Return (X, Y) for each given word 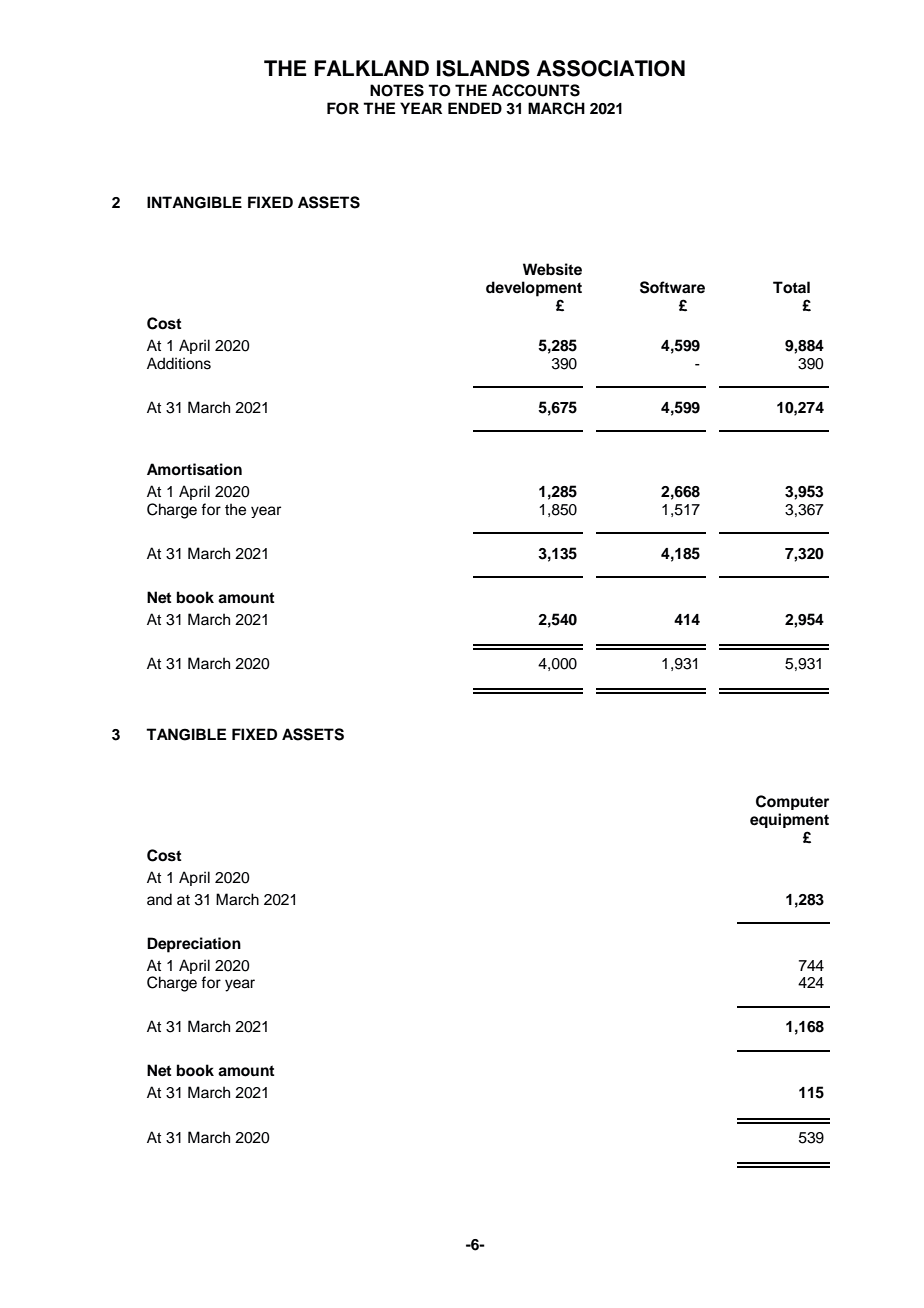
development (534, 289)
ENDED (475, 108)
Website (552, 269)
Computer (792, 802)
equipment (789, 820)
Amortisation (194, 469)
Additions (179, 363)
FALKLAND (372, 68)
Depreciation (194, 945)
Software (672, 287)
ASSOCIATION (611, 68)
